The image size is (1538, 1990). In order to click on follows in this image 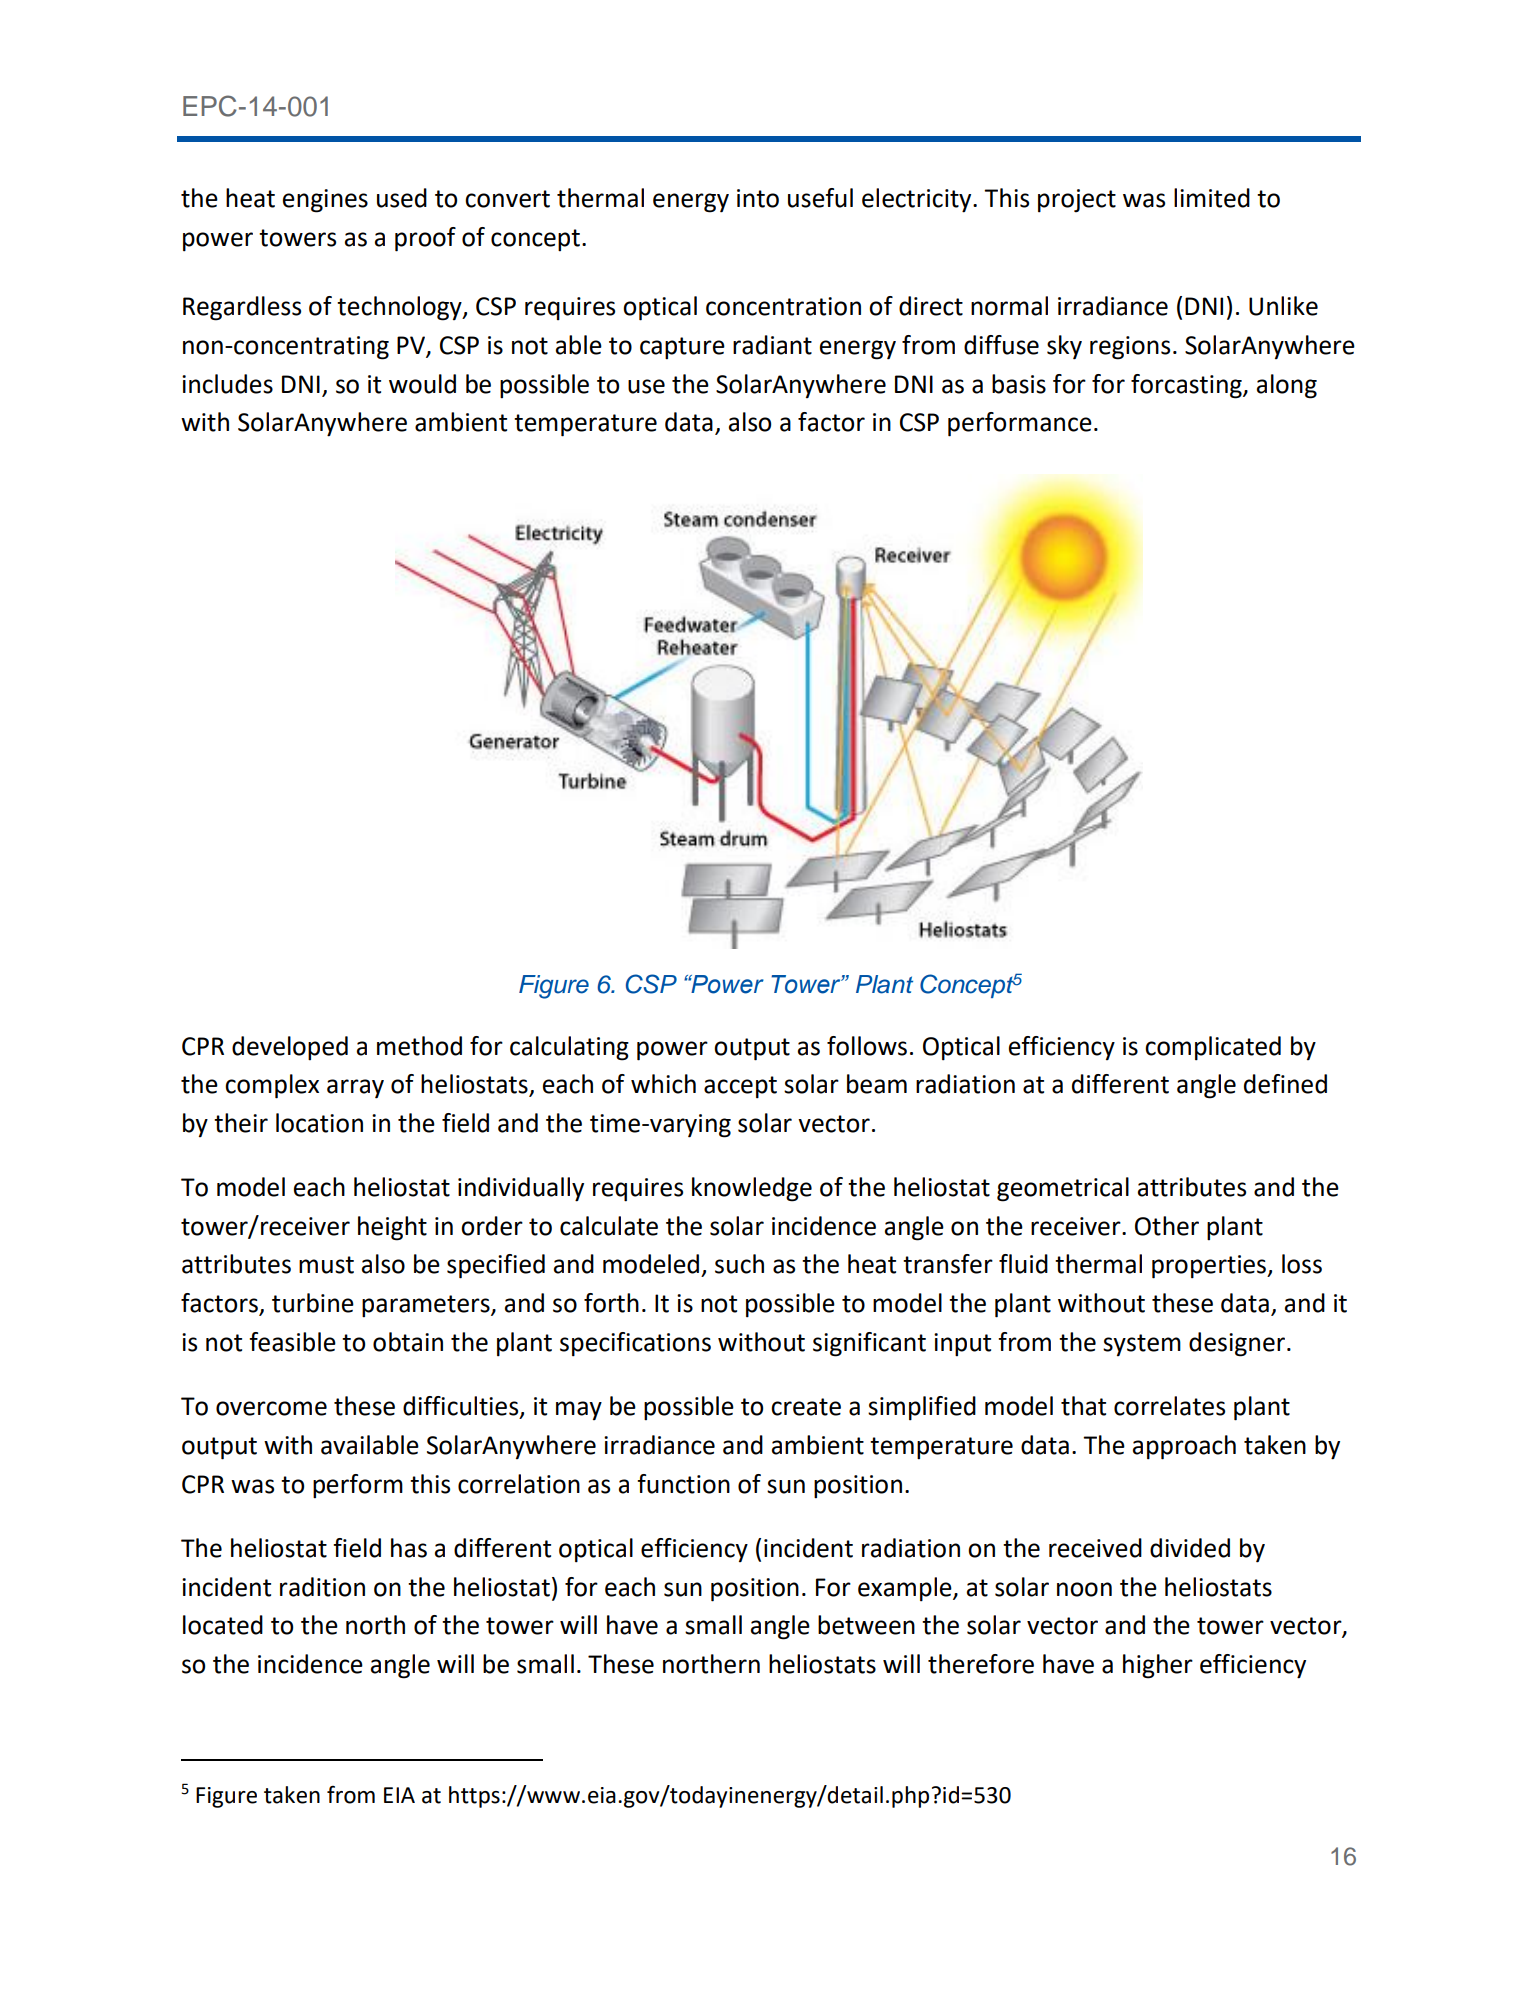, I will do `click(867, 1046)`.
